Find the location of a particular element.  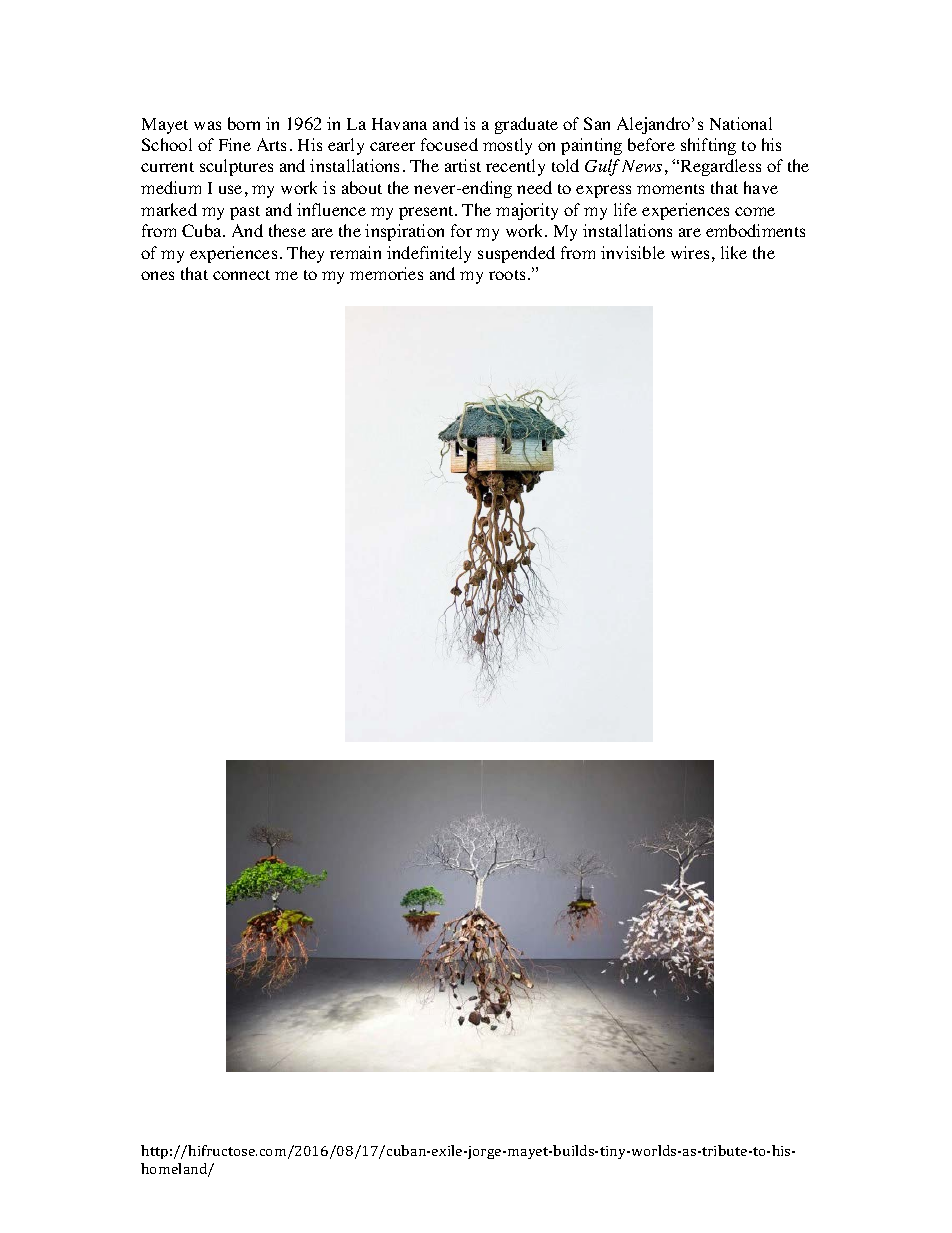

present is located at coordinates (427, 213).
